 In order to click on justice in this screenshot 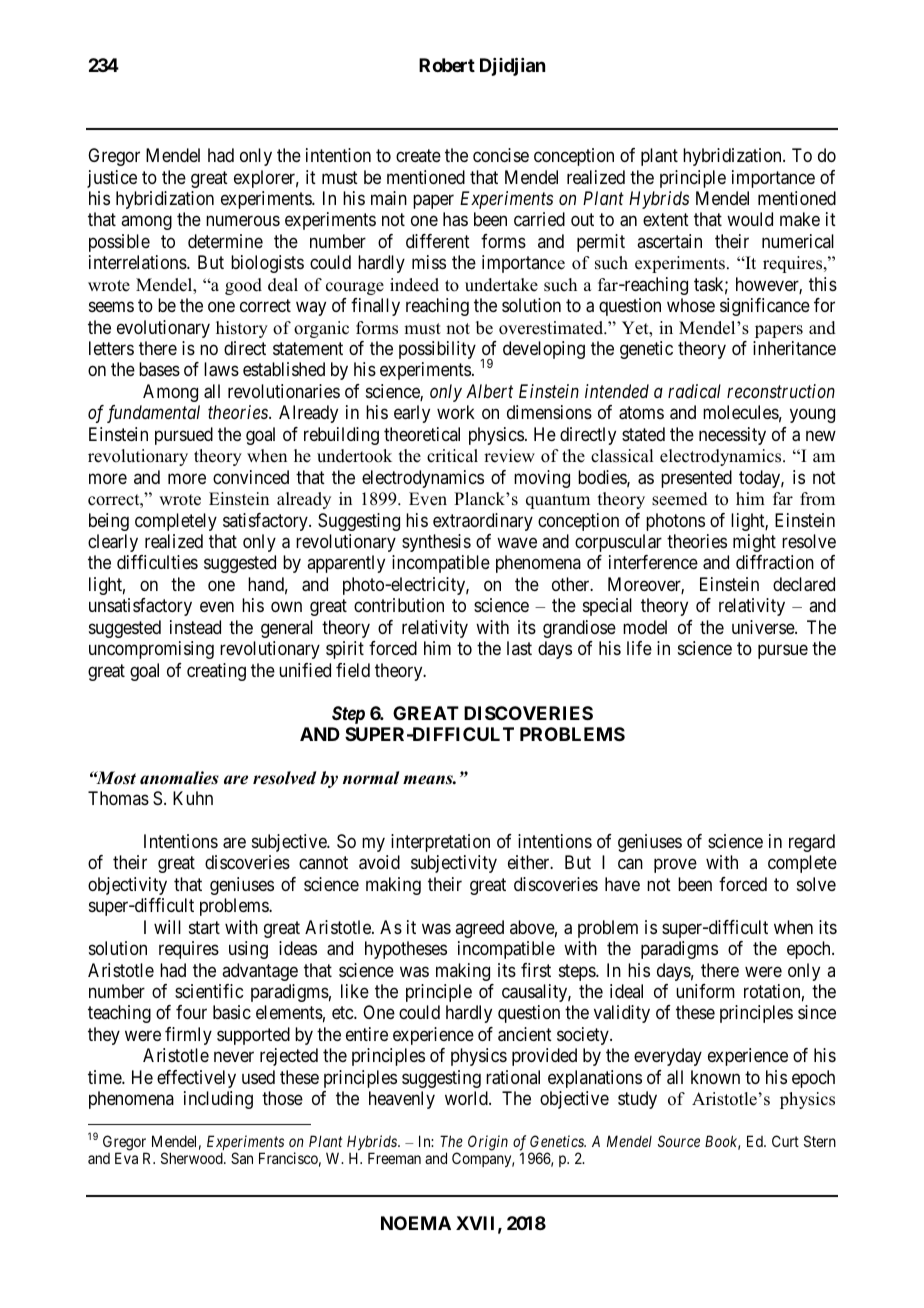, I will do `click(112, 179)`.
